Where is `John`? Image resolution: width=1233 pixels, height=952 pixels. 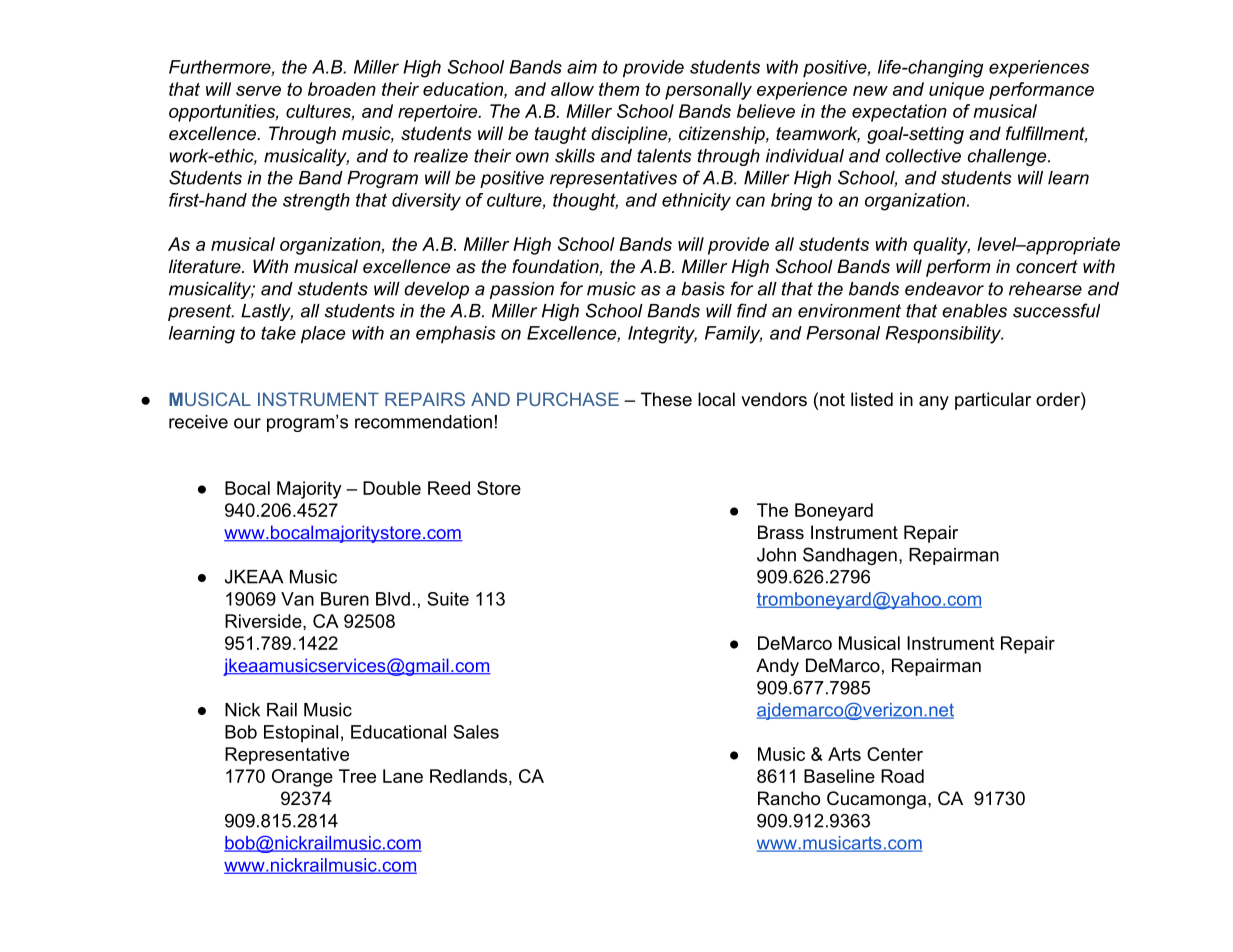 John is located at coordinates (776, 555).
